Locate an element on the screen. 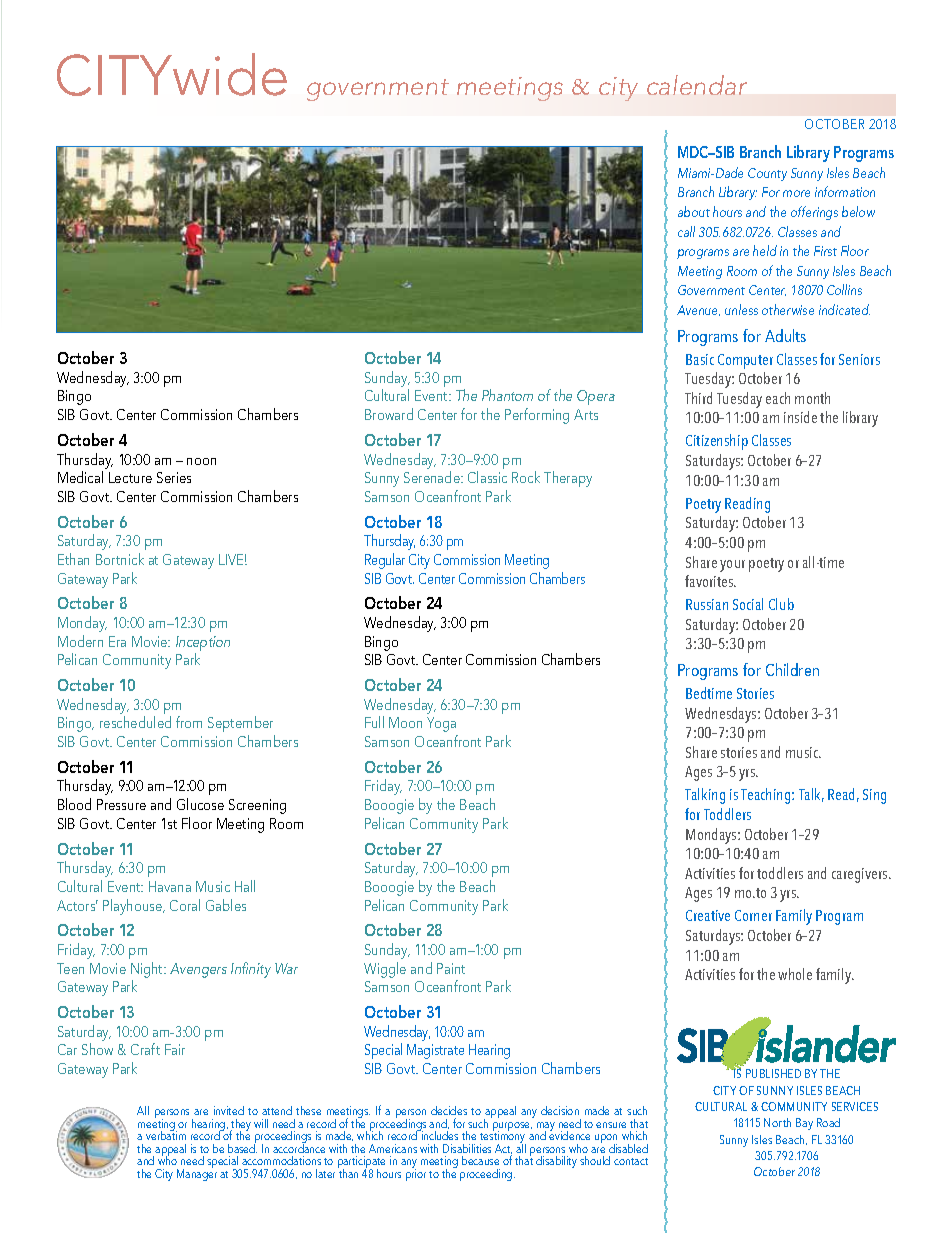 This screenshot has height=1233, width=952. more is located at coordinates (796, 193).
